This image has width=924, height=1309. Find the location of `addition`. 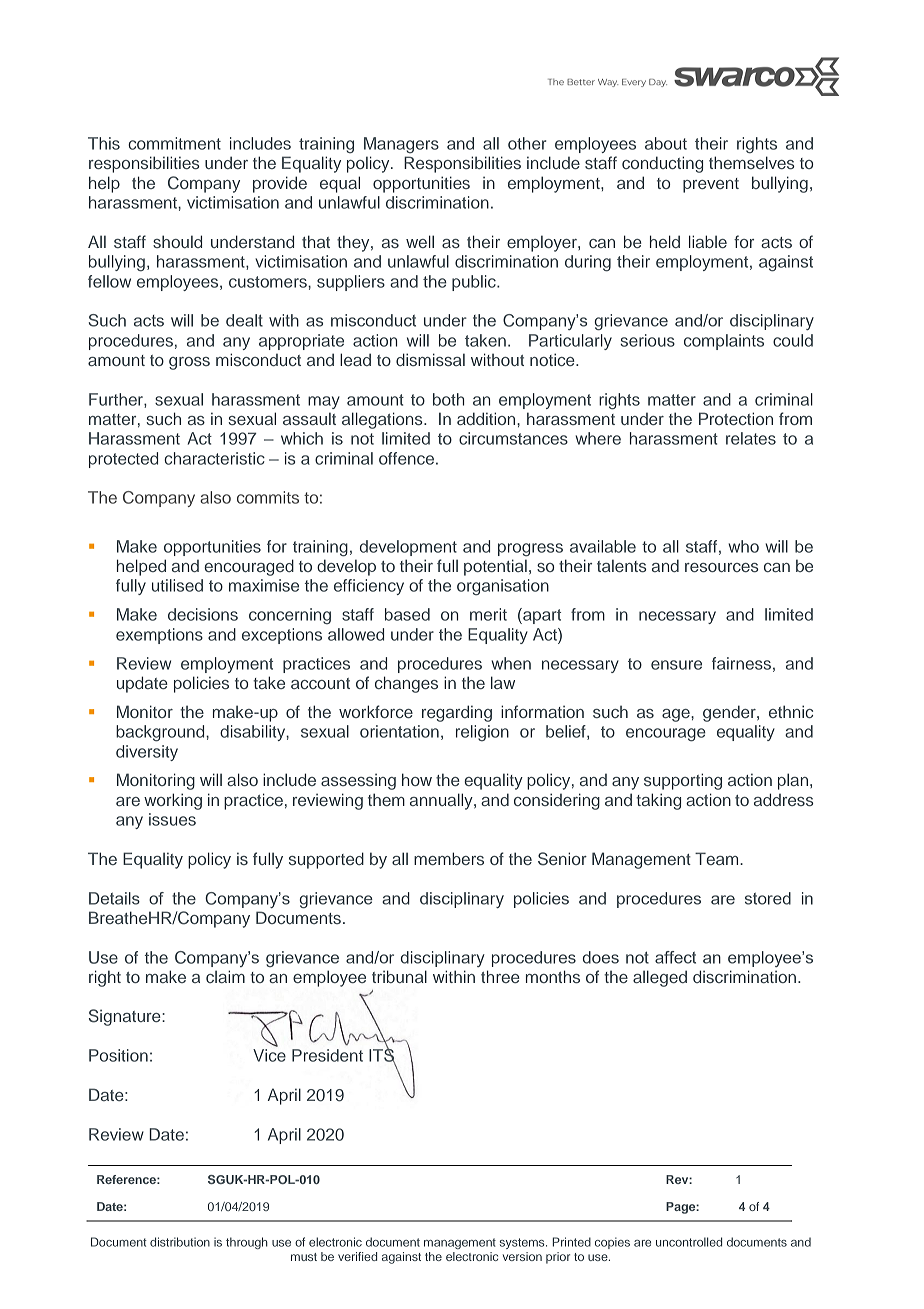

addition is located at coordinates (487, 418).
